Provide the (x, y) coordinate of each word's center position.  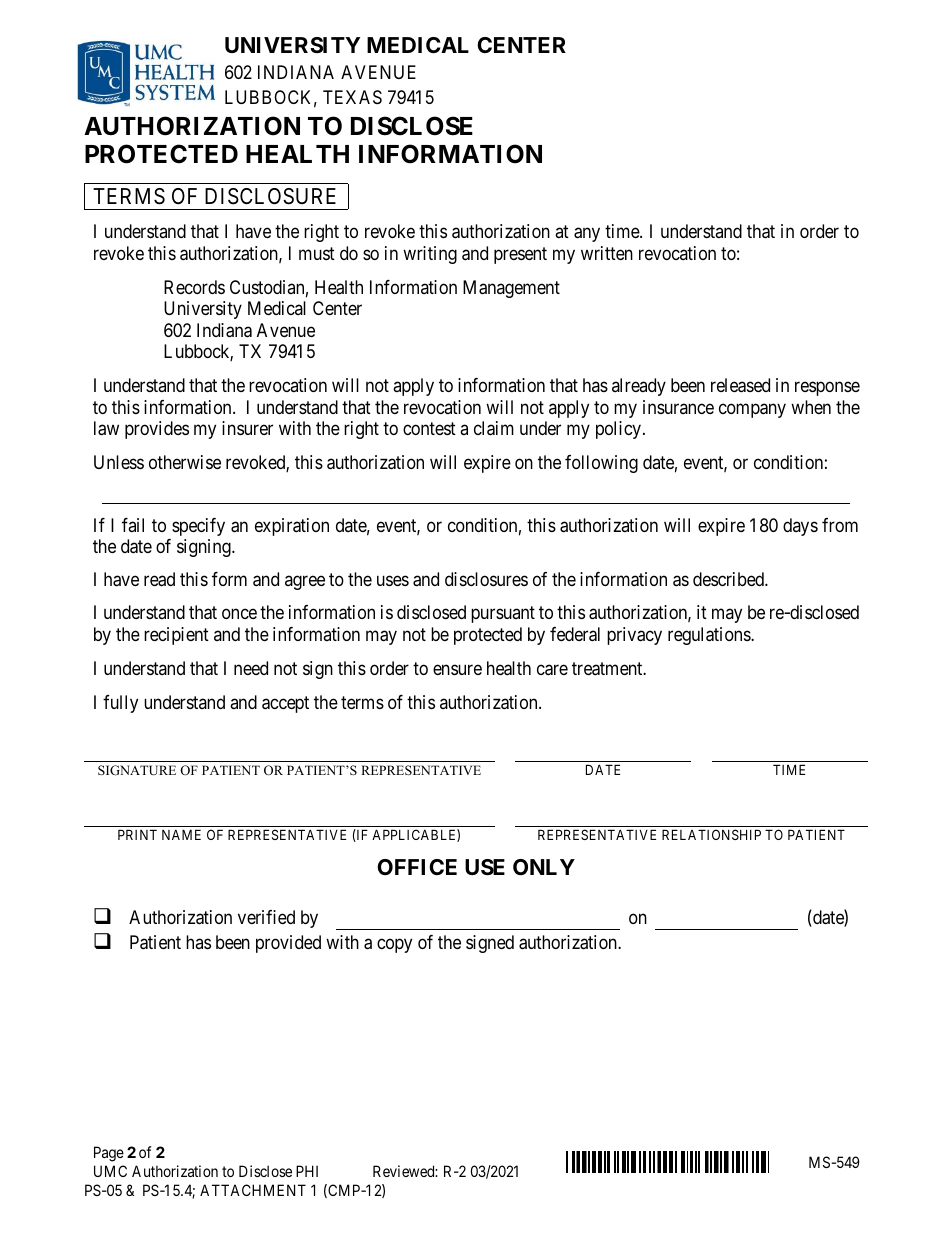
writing (430, 255)
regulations (710, 636)
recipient (176, 636)
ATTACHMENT (253, 1190)
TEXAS (352, 97)
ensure (457, 669)
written (607, 253)
